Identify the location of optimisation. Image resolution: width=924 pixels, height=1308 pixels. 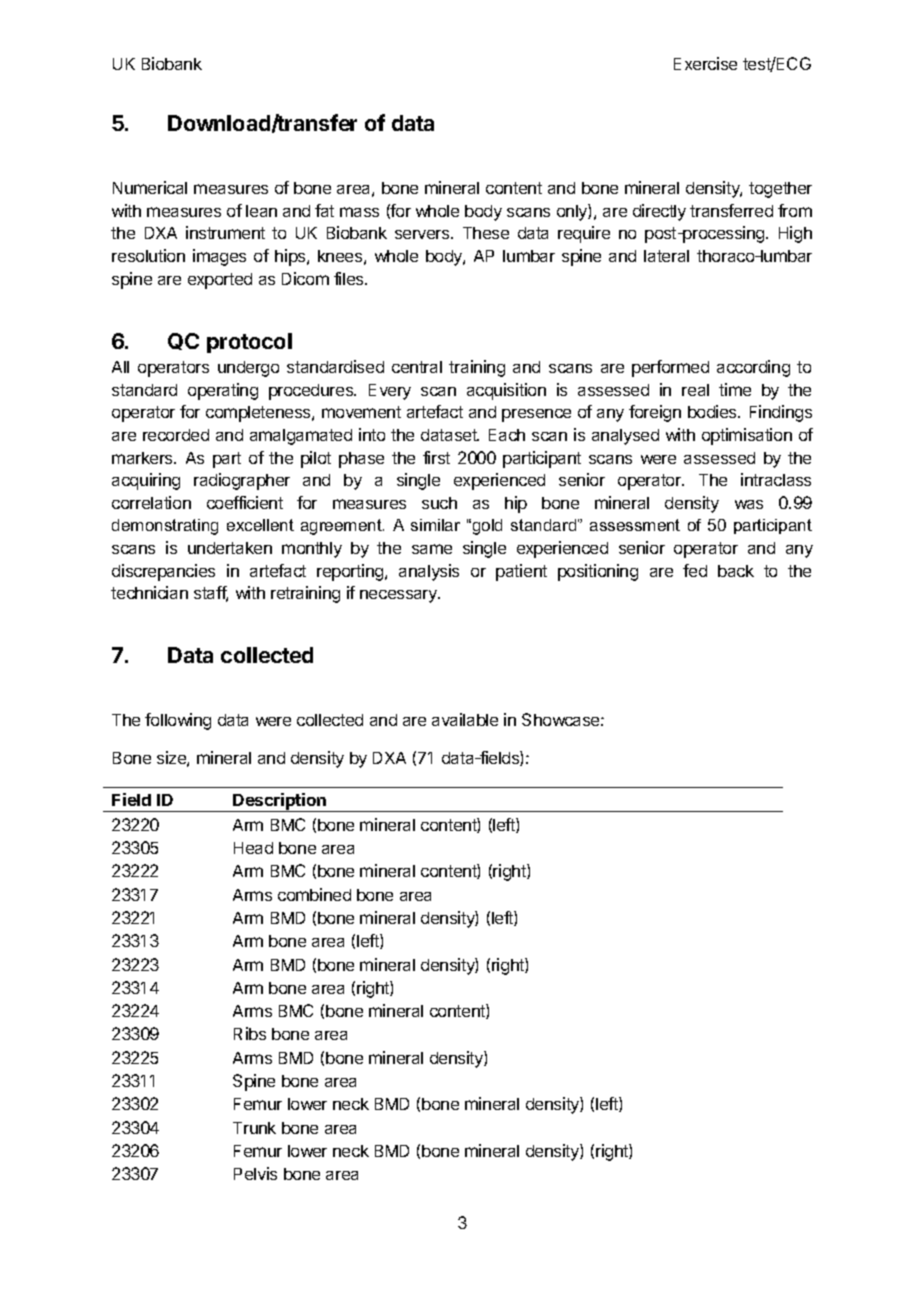
(747, 436).
